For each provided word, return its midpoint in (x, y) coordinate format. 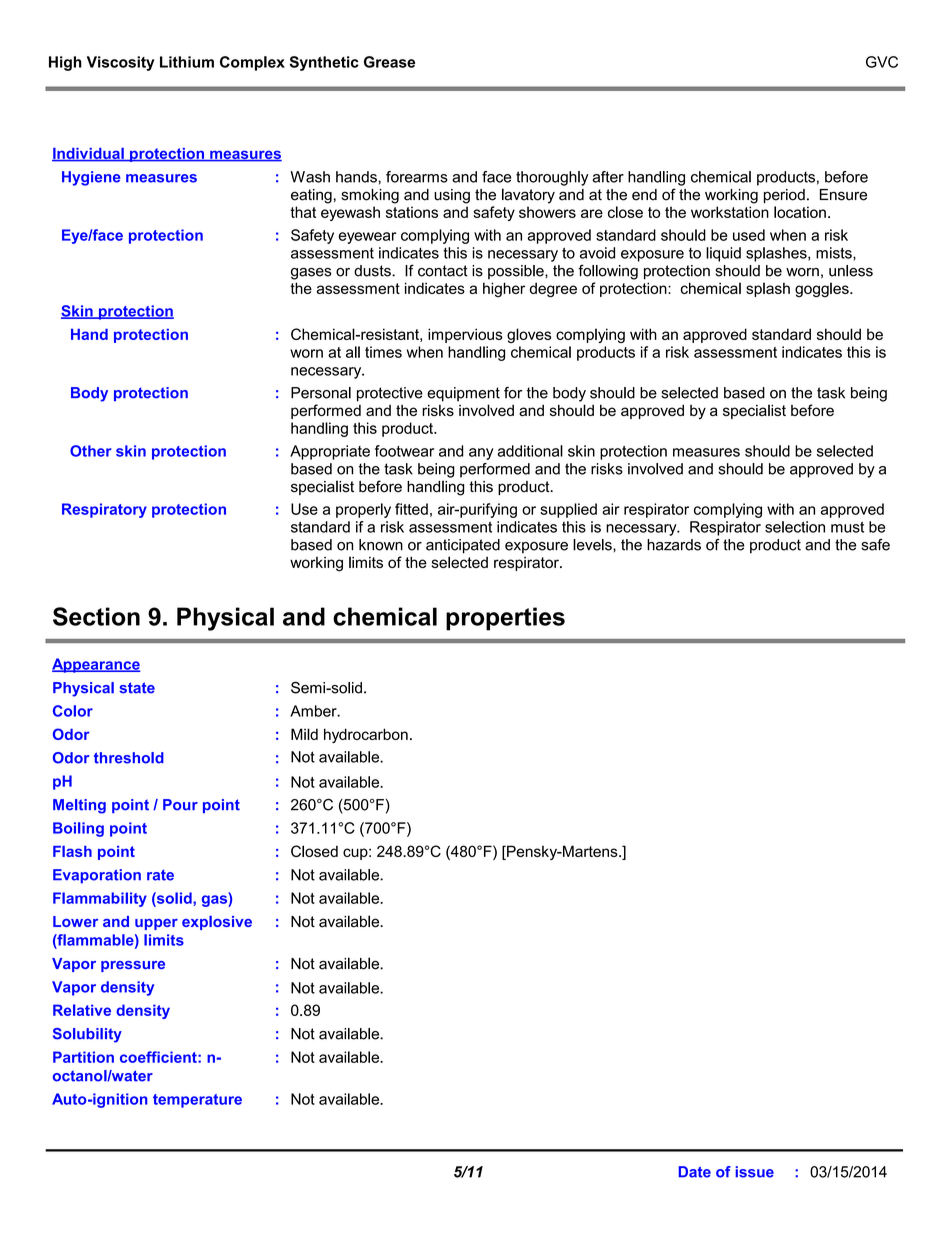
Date (695, 1172)
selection (795, 527)
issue (754, 1172)
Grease (389, 62)
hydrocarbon (366, 735)
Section (96, 616)
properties (505, 619)
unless (851, 271)
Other (91, 451)
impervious (465, 335)
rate (160, 875)
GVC (882, 62)
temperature (197, 1101)
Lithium (187, 62)
